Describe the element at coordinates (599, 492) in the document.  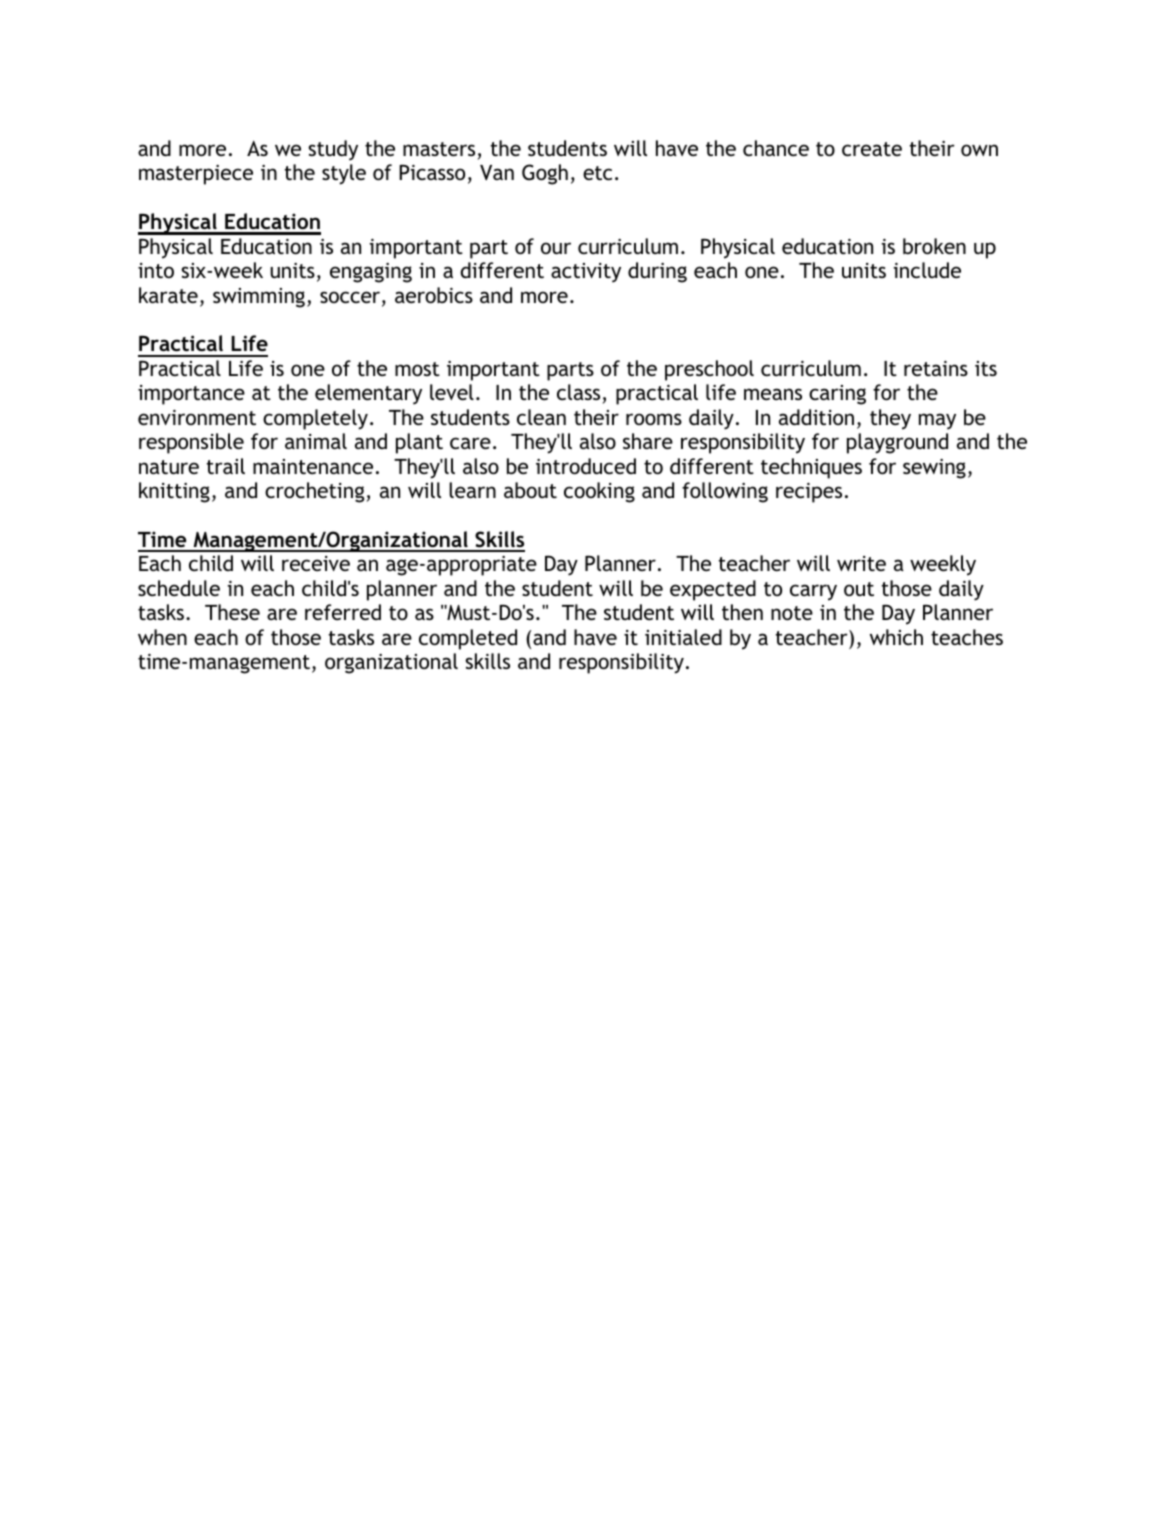
I see `cooking` at that location.
